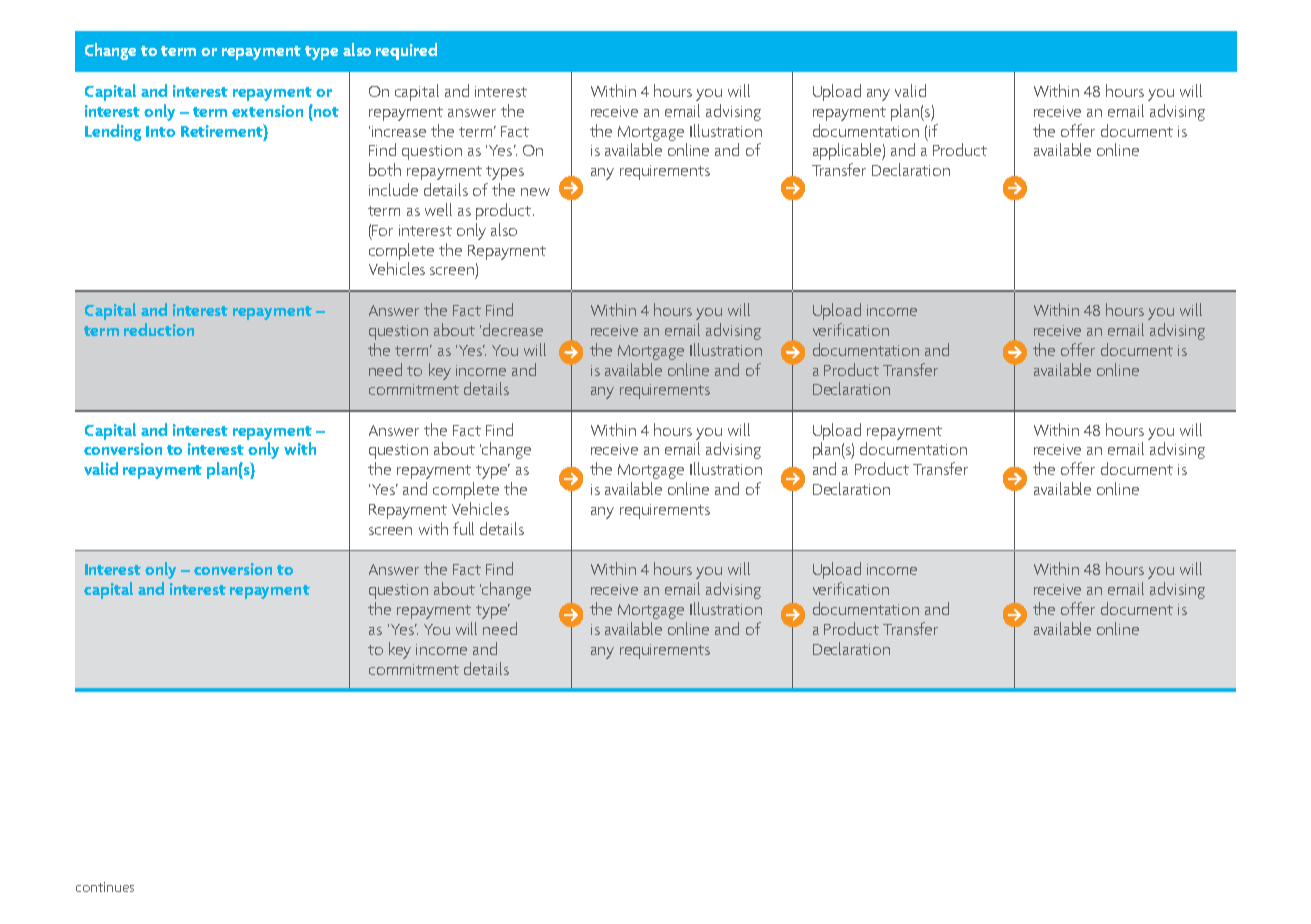  What do you see at coordinates (463, 528) in the screenshot?
I see `full` at bounding box center [463, 528].
